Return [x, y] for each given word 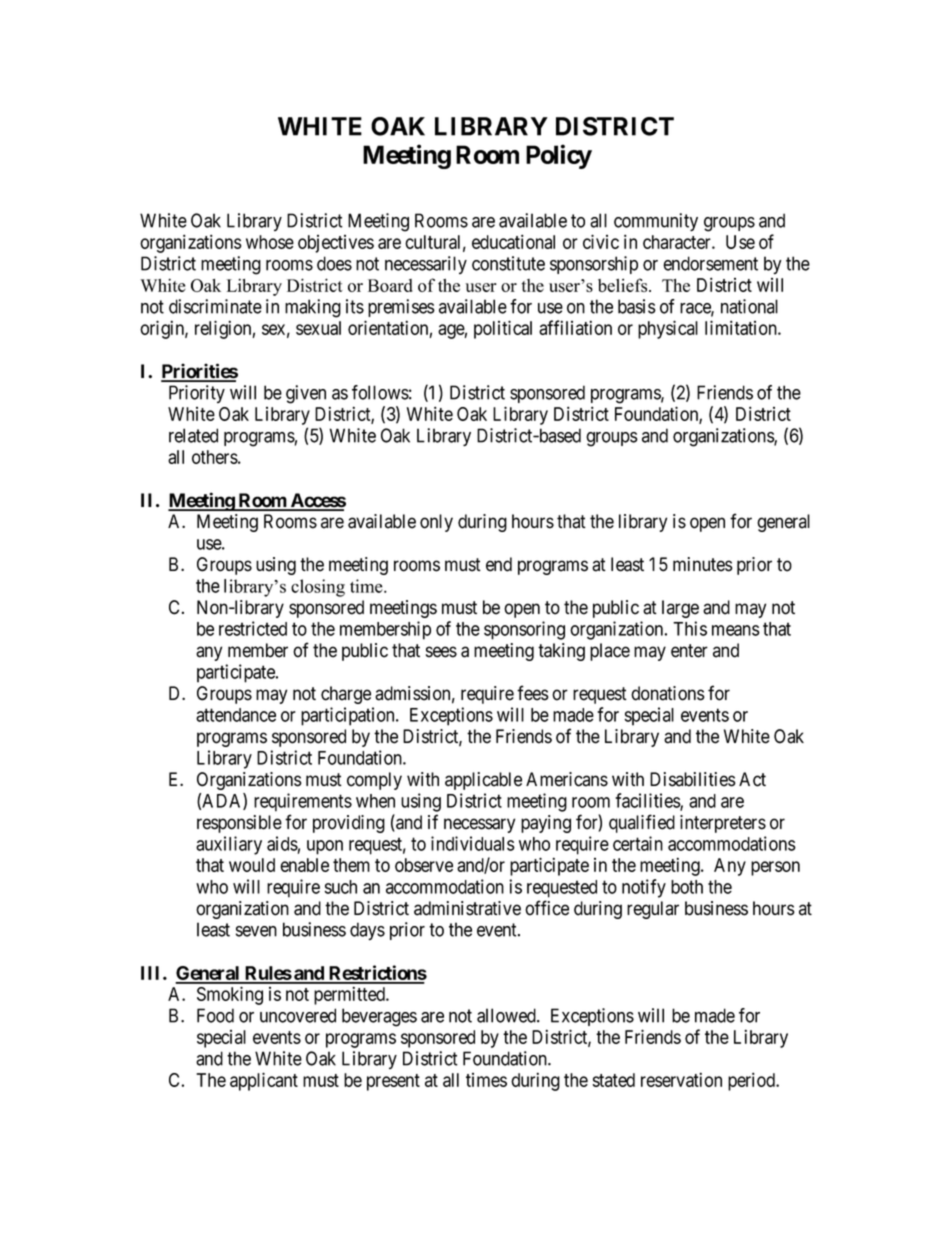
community [656, 222]
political [503, 329]
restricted [253, 628]
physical [668, 329]
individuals [473, 843]
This [690, 628]
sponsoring [524, 630]
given [306, 394]
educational [513, 241]
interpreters [723, 824]
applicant [264, 1081]
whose [270, 242]
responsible [239, 824]
